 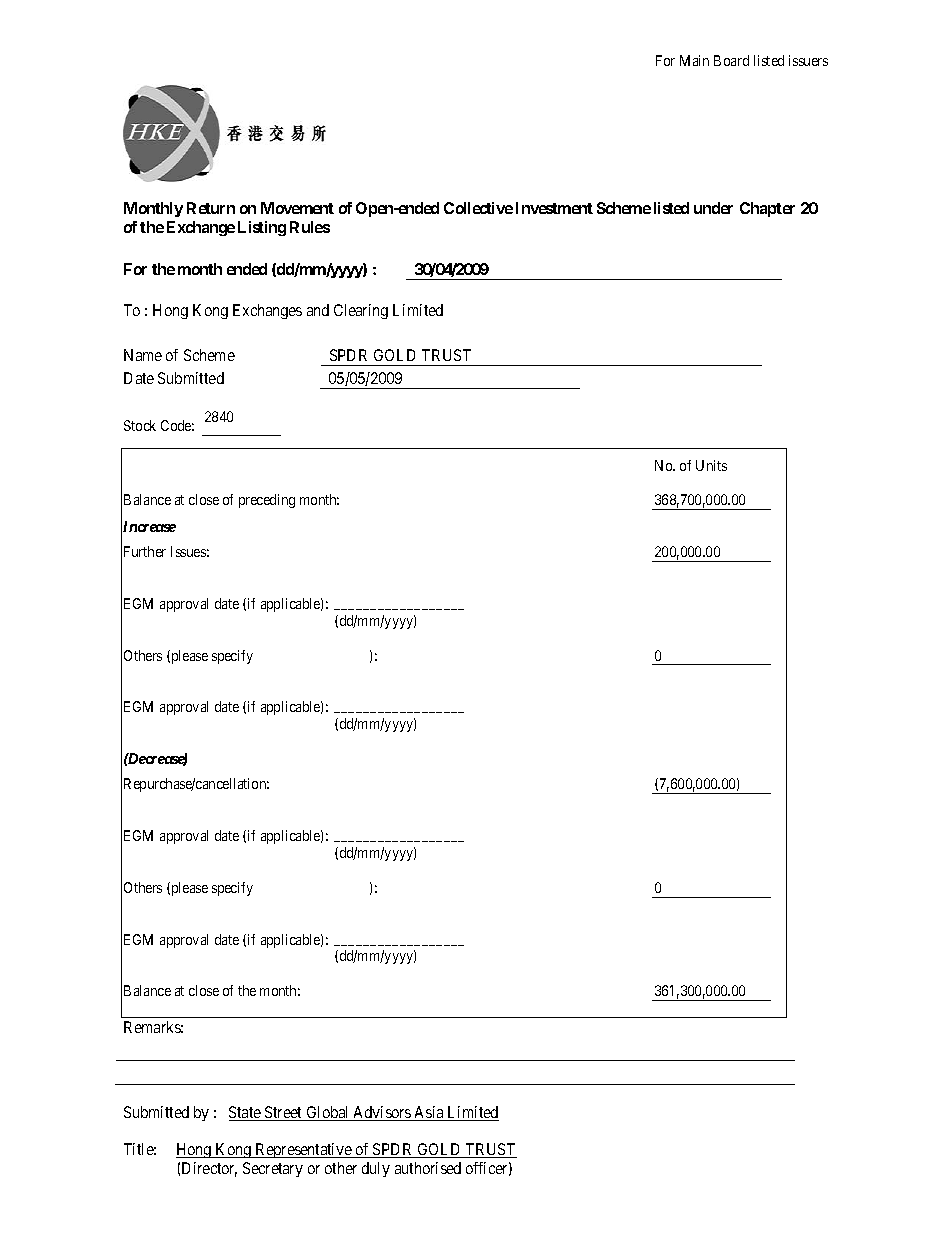 What do you see at coordinates (711, 465) in the screenshot?
I see `Units` at bounding box center [711, 465].
